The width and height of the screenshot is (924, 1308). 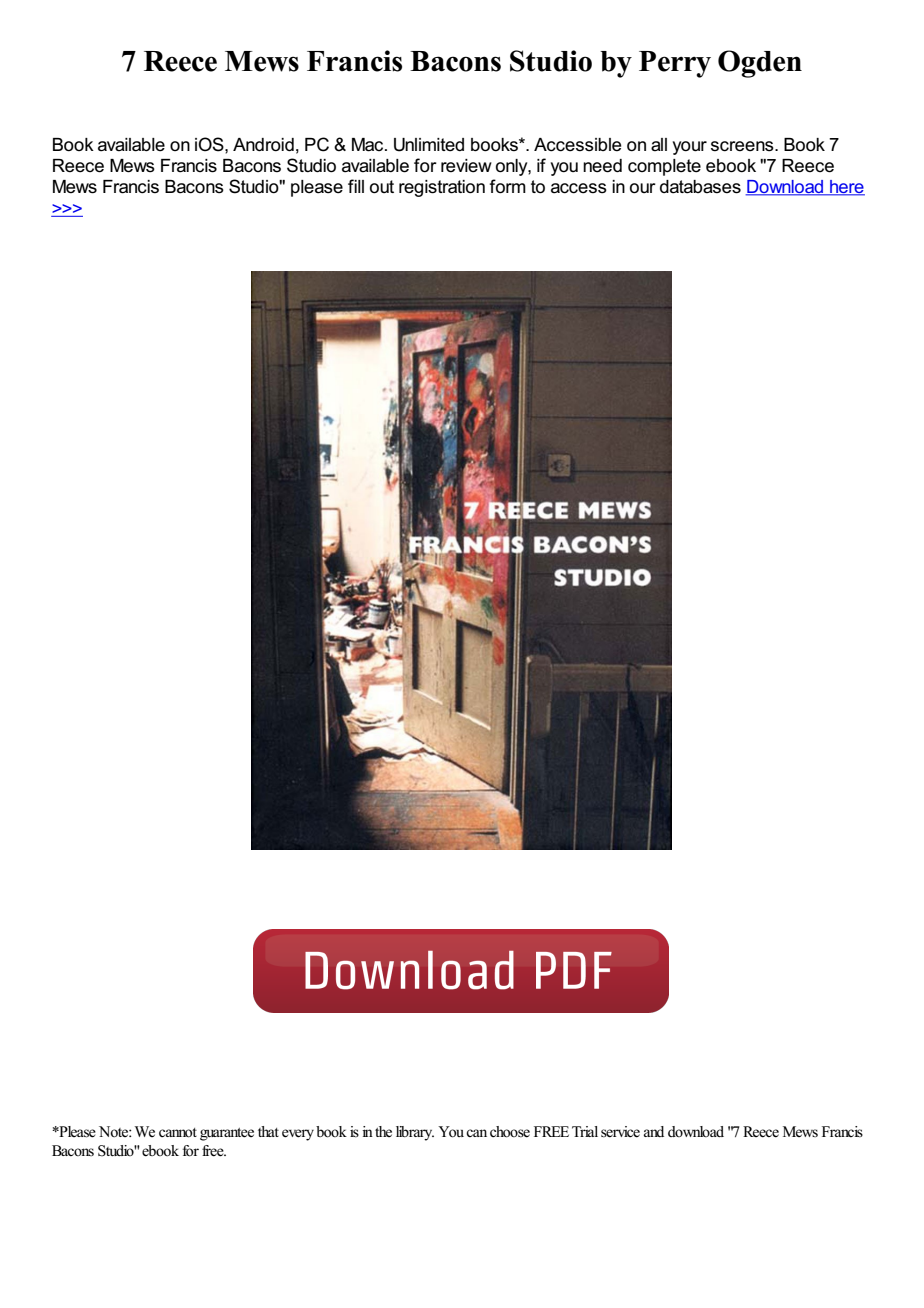 What do you see at coordinates (602, 166) in the screenshot?
I see `need` at bounding box center [602, 166].
